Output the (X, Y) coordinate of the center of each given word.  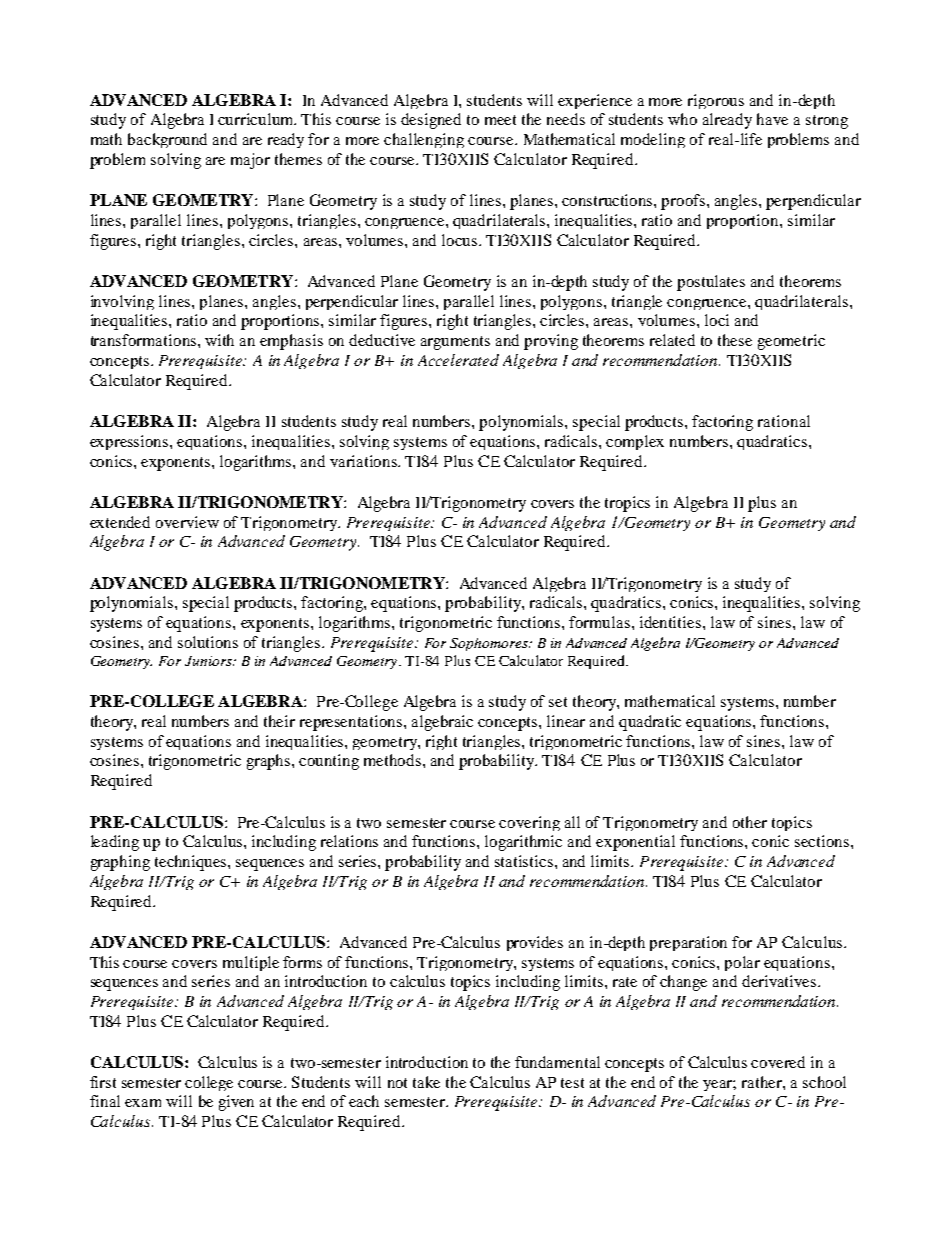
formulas (601, 622)
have (772, 119)
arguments (455, 343)
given (236, 1103)
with (219, 340)
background (167, 140)
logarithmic (523, 843)
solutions (208, 642)
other (750, 822)
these (735, 340)
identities (672, 622)
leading (115, 843)
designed (431, 121)
